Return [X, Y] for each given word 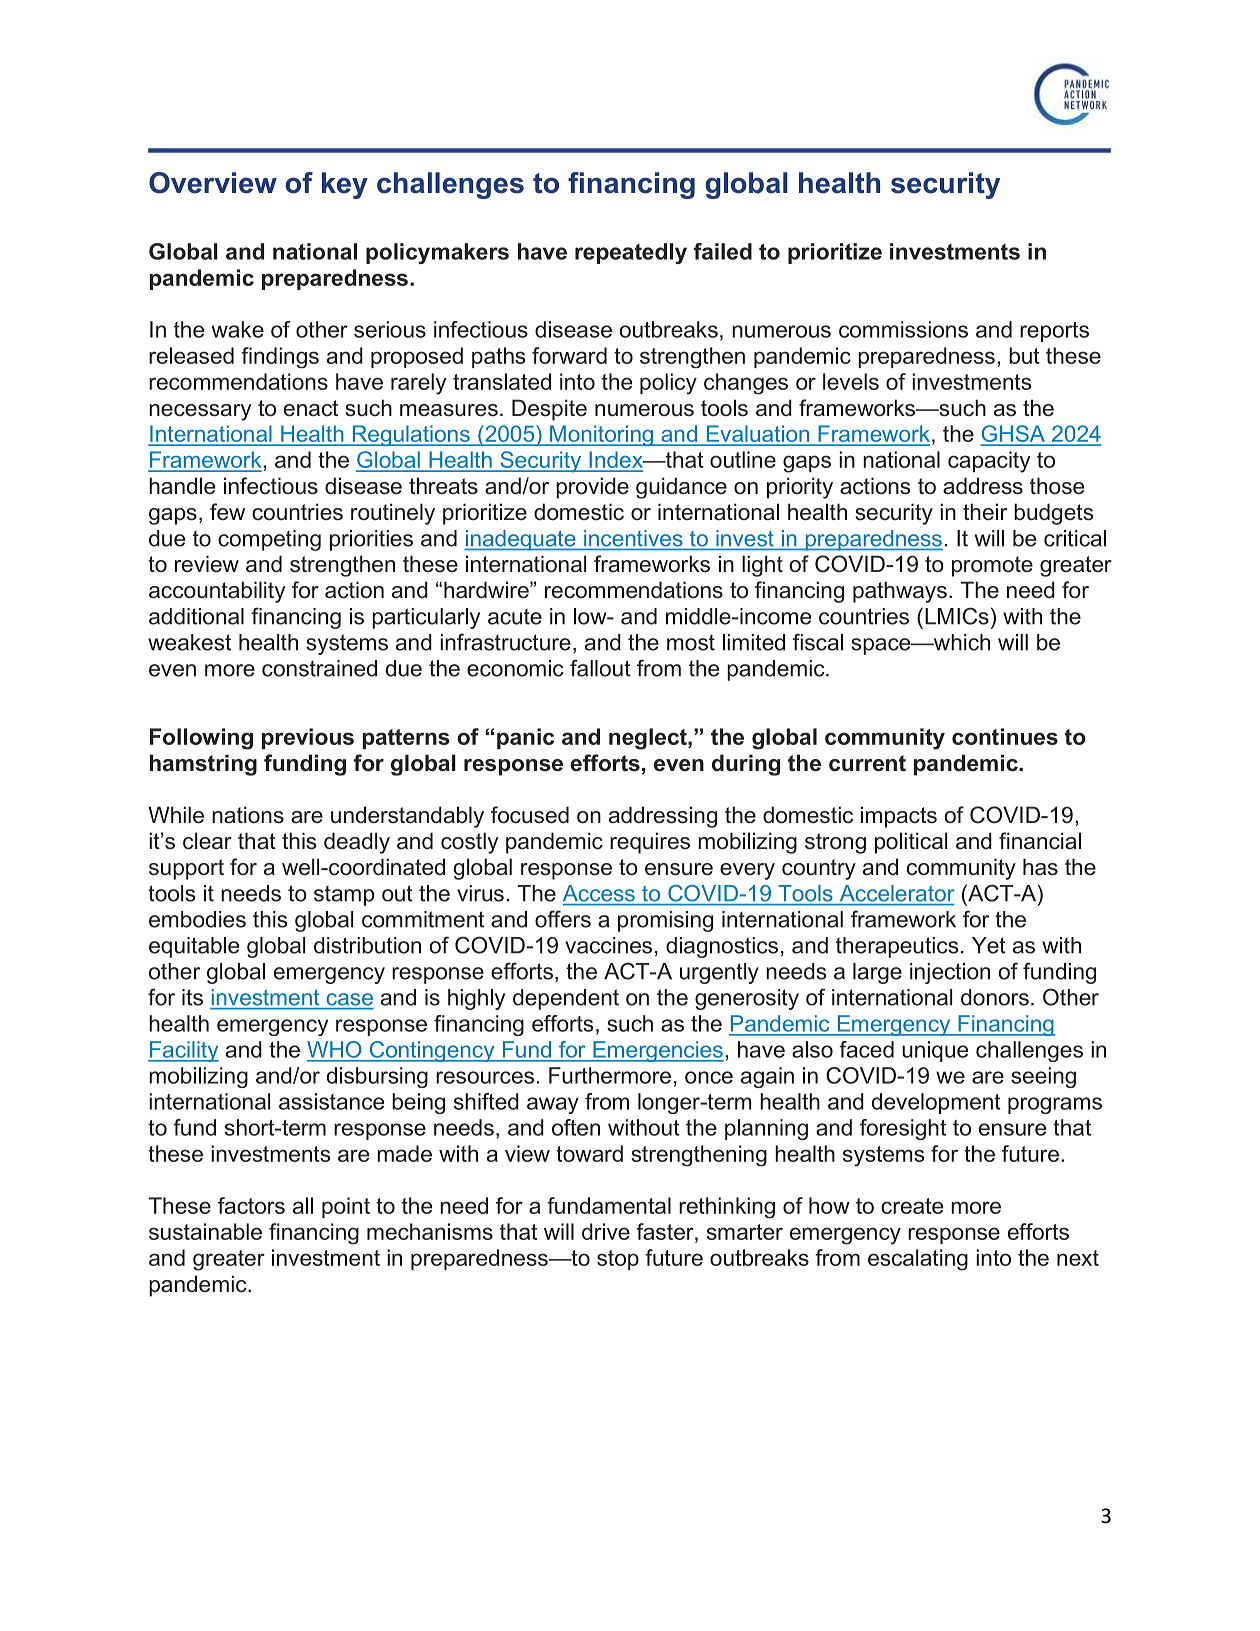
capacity [989, 462]
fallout [600, 668]
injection [950, 973]
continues [1005, 736]
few [227, 512]
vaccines [608, 945]
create [912, 1206]
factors [251, 1205]
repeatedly [631, 253]
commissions [903, 329]
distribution [367, 945]
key [345, 185]
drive [606, 1231]
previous [308, 738]
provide [592, 488]
